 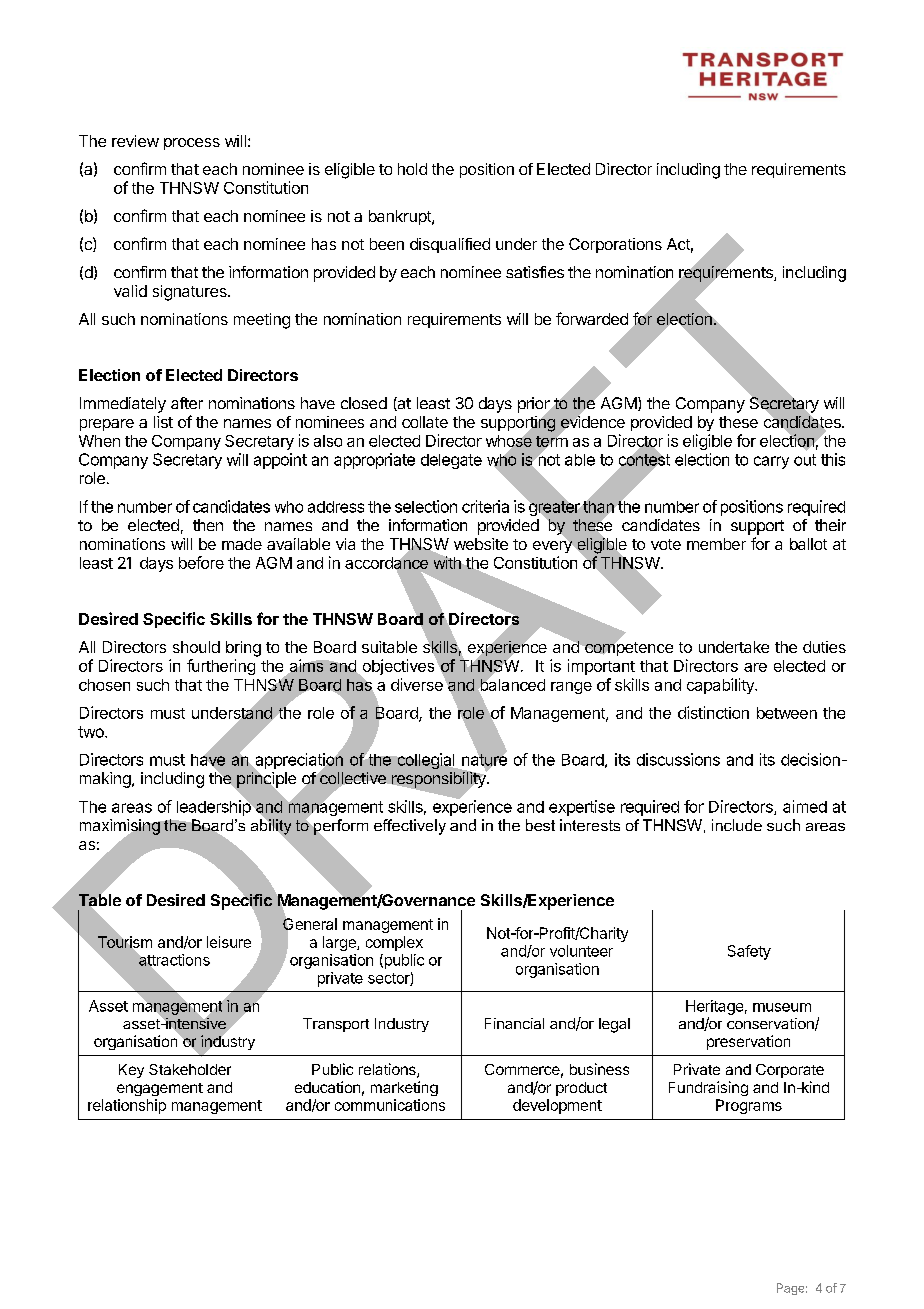 I want to click on Corporations, so click(x=615, y=245).
